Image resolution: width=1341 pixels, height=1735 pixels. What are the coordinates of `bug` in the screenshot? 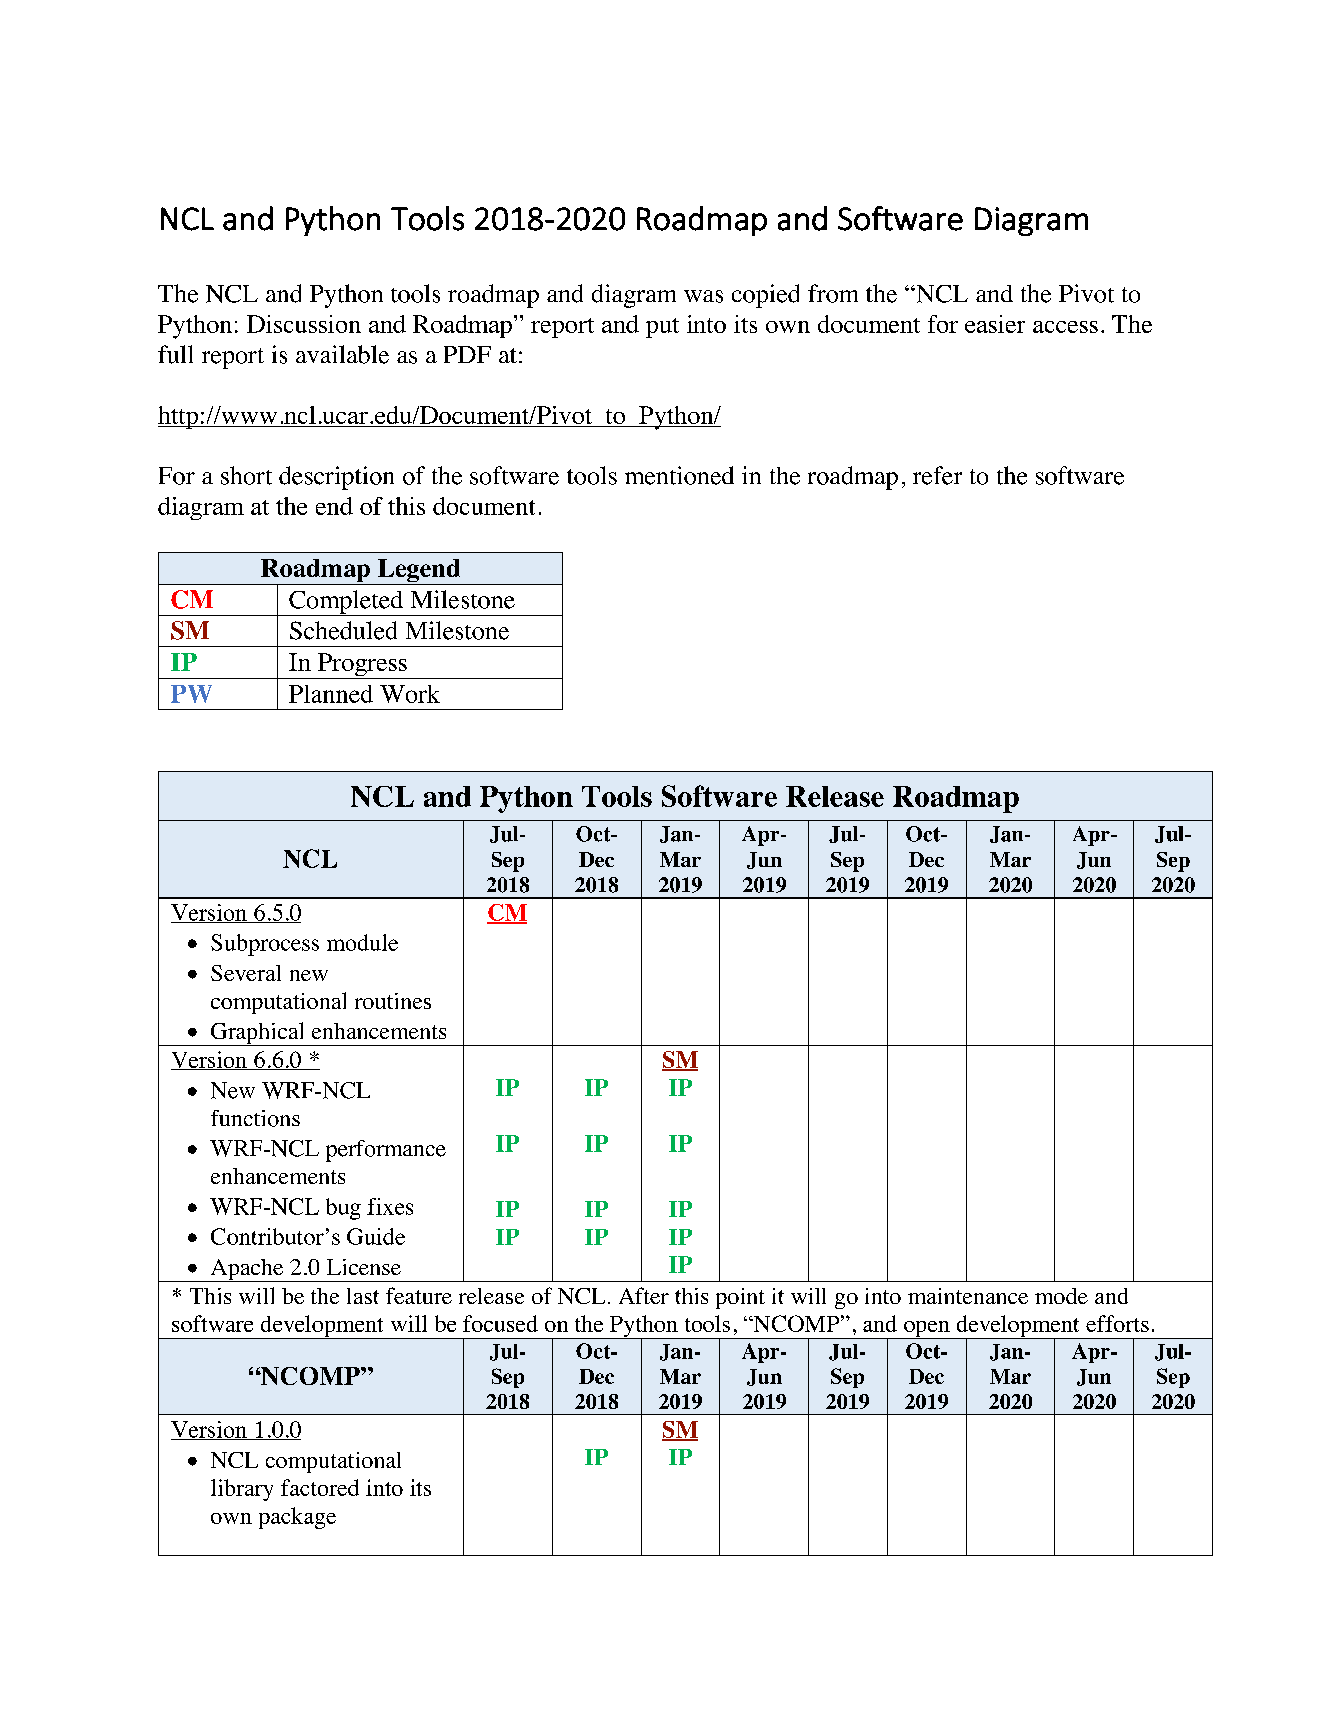 It's located at (343, 1209).
